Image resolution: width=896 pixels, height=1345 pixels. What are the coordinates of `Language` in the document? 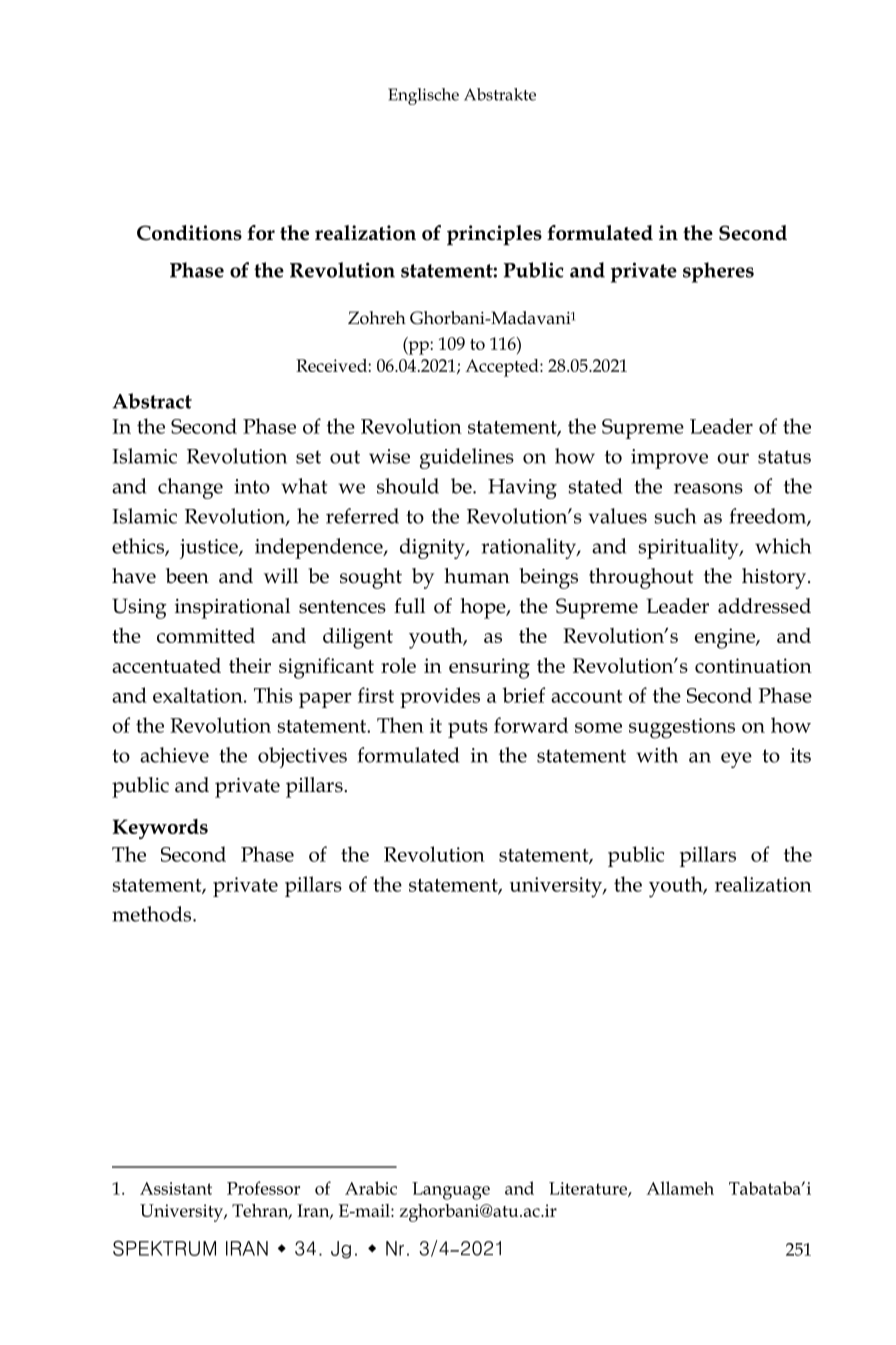 It's located at (451, 1191).
